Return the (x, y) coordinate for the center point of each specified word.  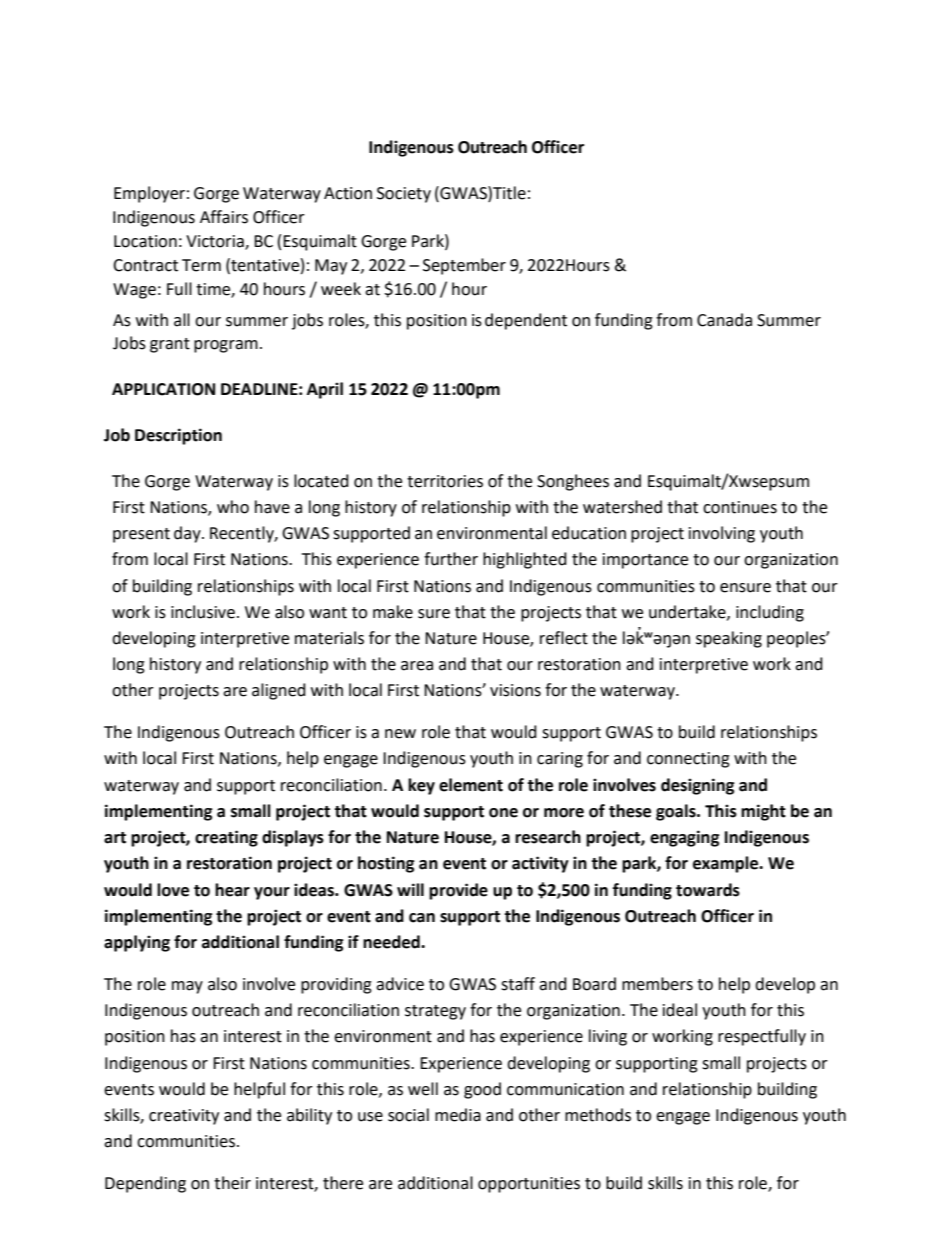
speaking (729, 639)
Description (178, 436)
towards (708, 890)
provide (458, 891)
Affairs (224, 217)
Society (404, 195)
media (458, 1115)
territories (445, 481)
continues (740, 507)
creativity (184, 1117)
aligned (279, 691)
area (417, 666)
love (173, 890)
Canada (724, 320)
